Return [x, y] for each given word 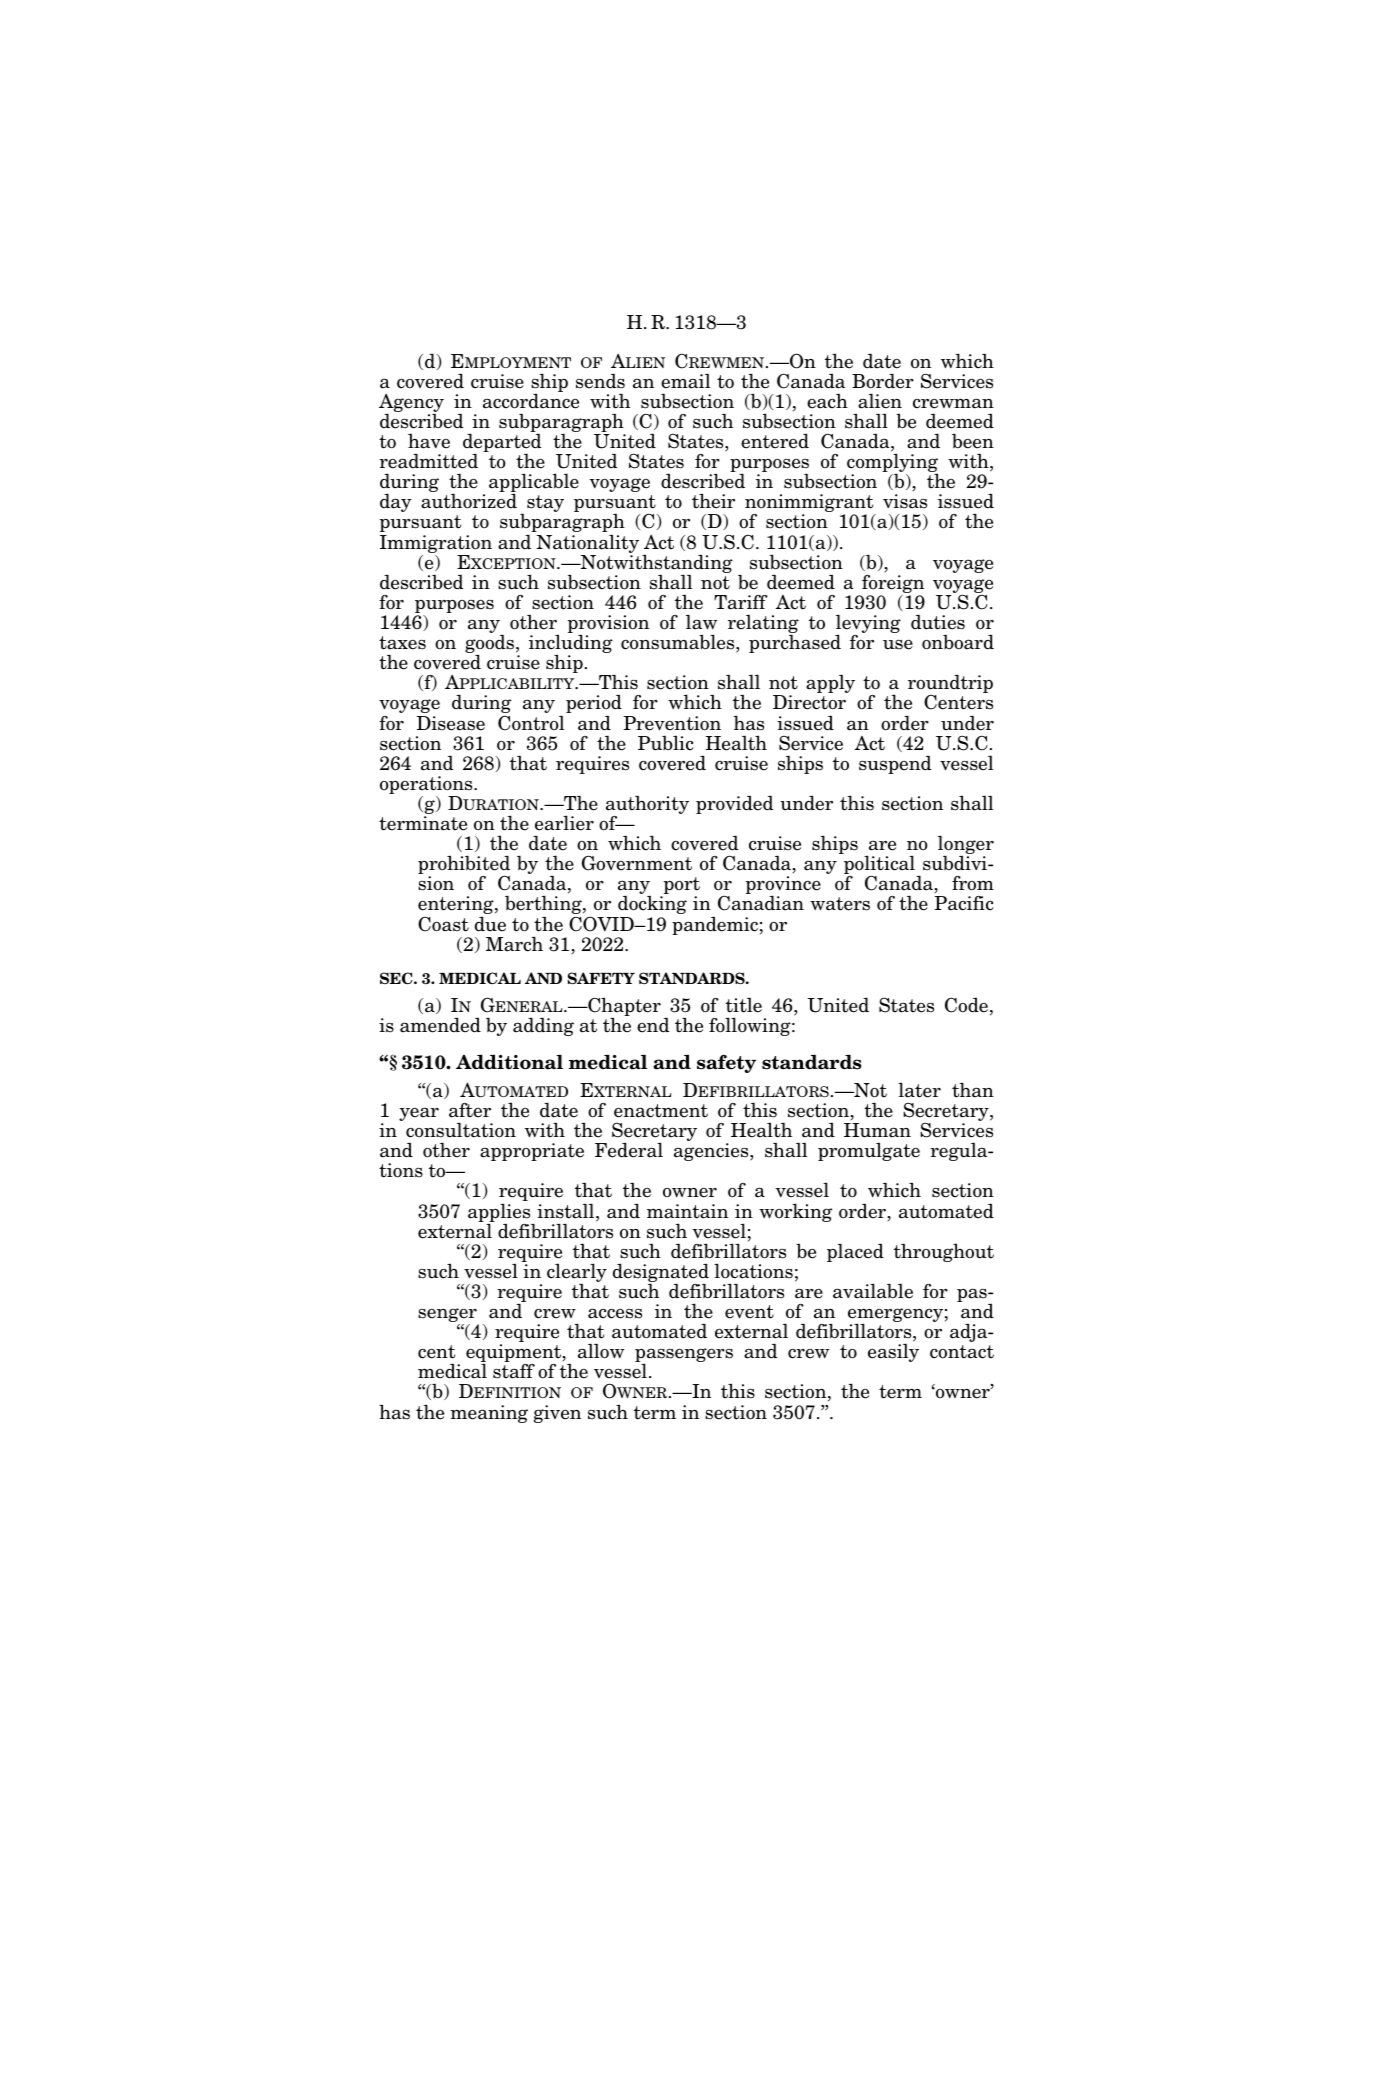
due [490, 924]
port [680, 887]
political [880, 866]
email [686, 381]
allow [601, 1351]
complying [892, 464]
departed [502, 444]
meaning [489, 1414]
